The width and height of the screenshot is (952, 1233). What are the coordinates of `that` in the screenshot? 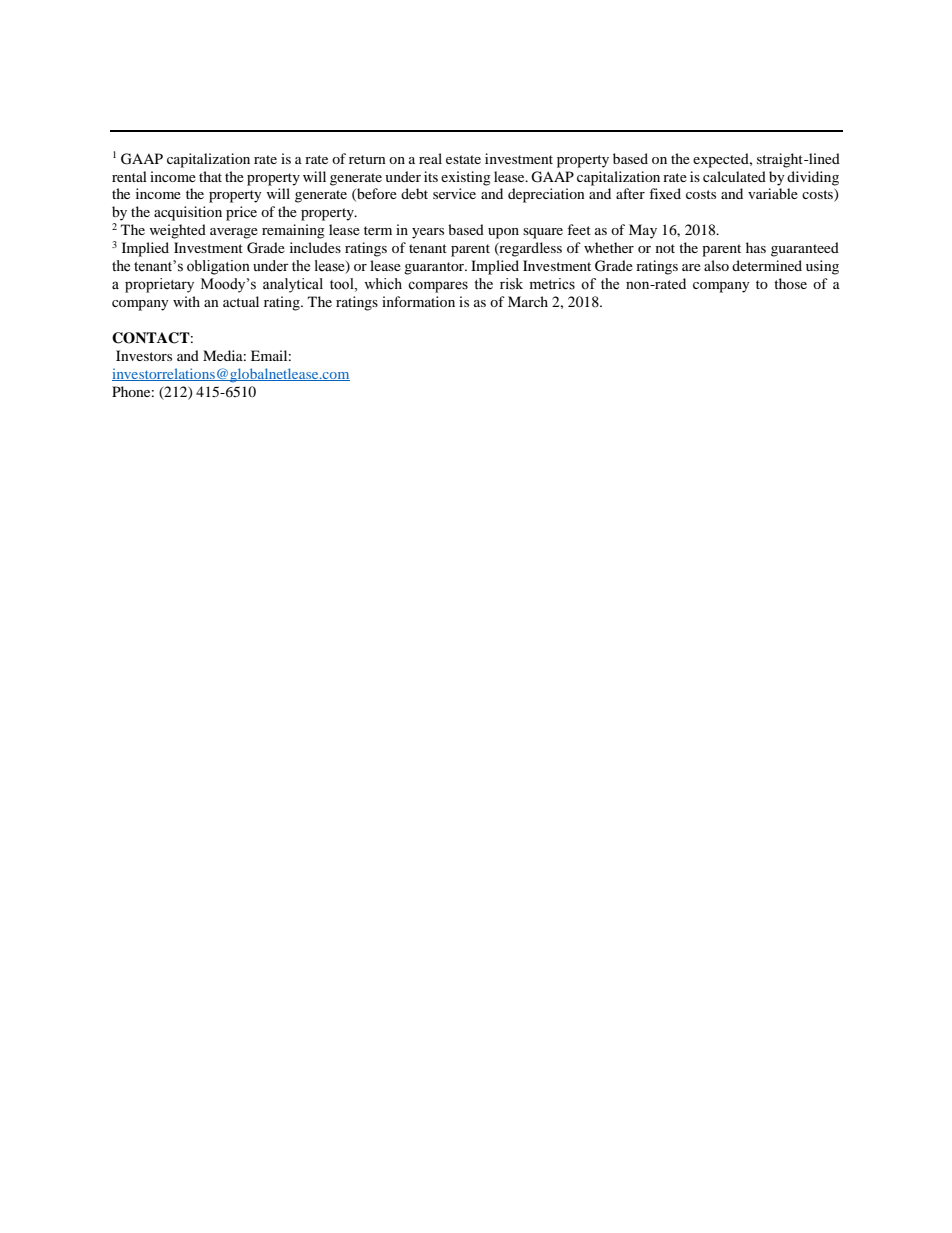 It's located at (210, 176).
